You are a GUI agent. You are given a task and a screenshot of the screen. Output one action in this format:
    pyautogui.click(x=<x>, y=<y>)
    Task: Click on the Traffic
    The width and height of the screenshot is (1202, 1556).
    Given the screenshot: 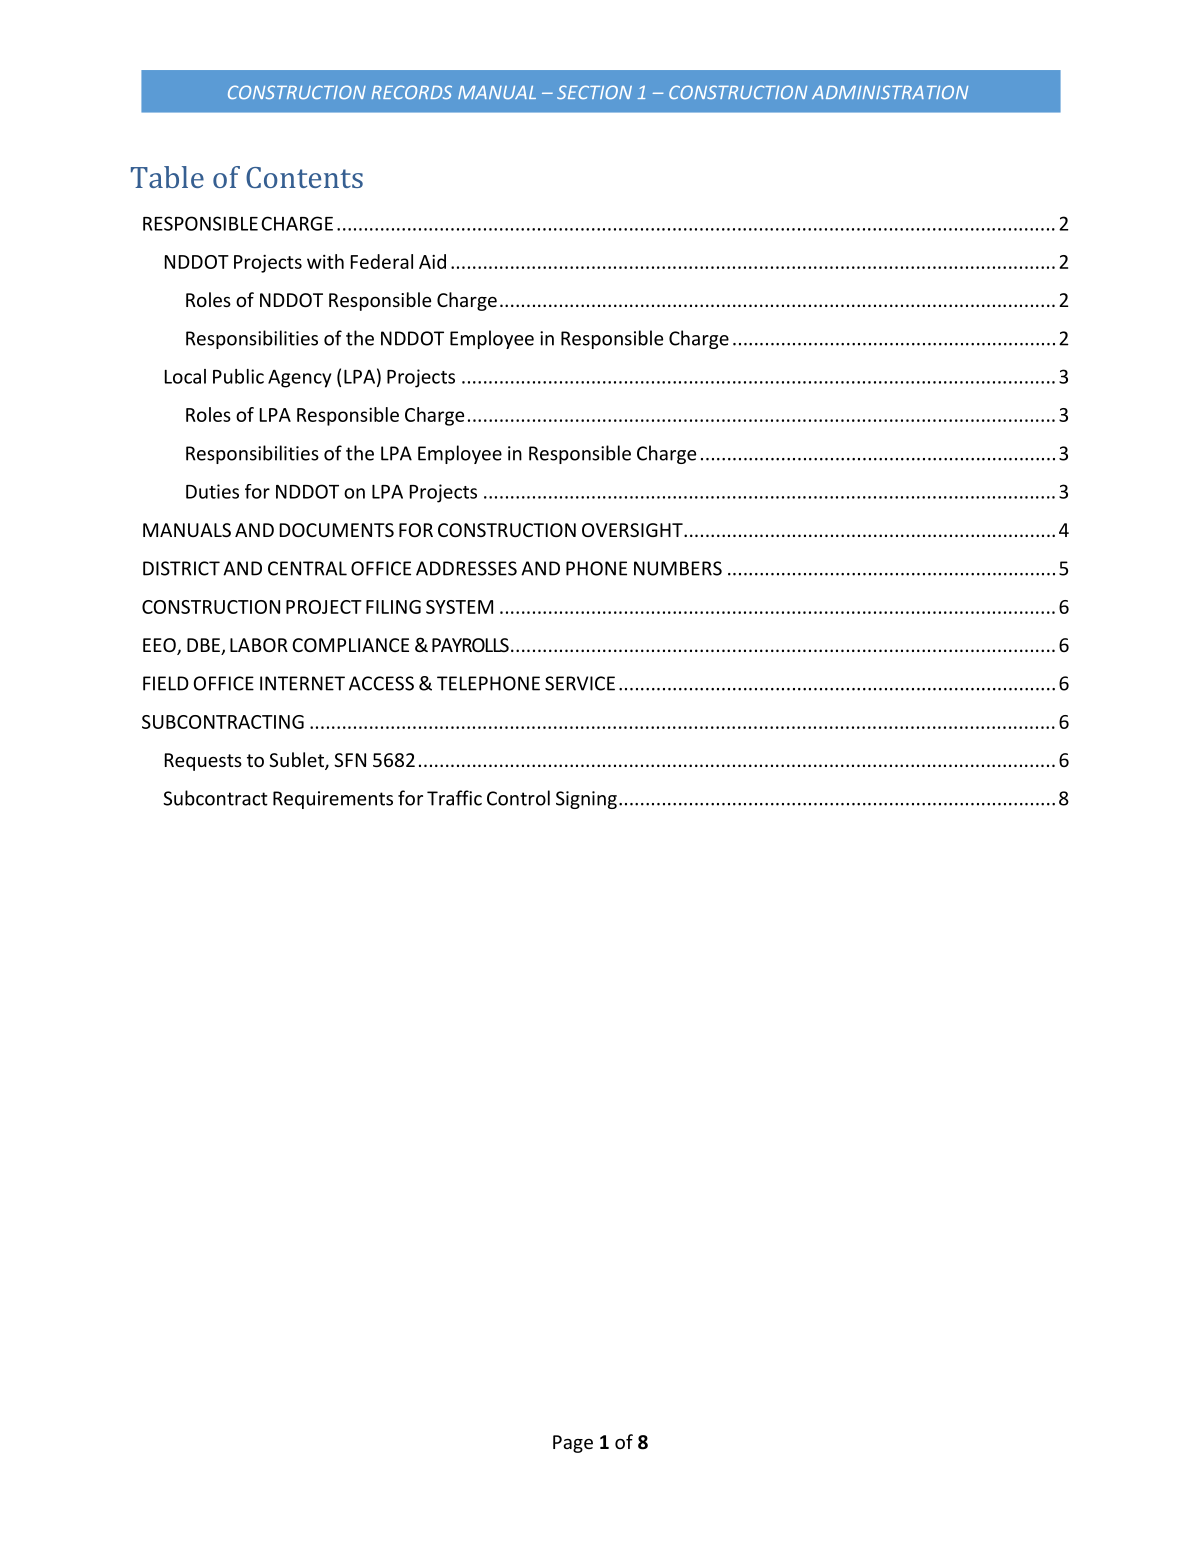 What is the action you would take?
    pyautogui.click(x=454, y=798)
